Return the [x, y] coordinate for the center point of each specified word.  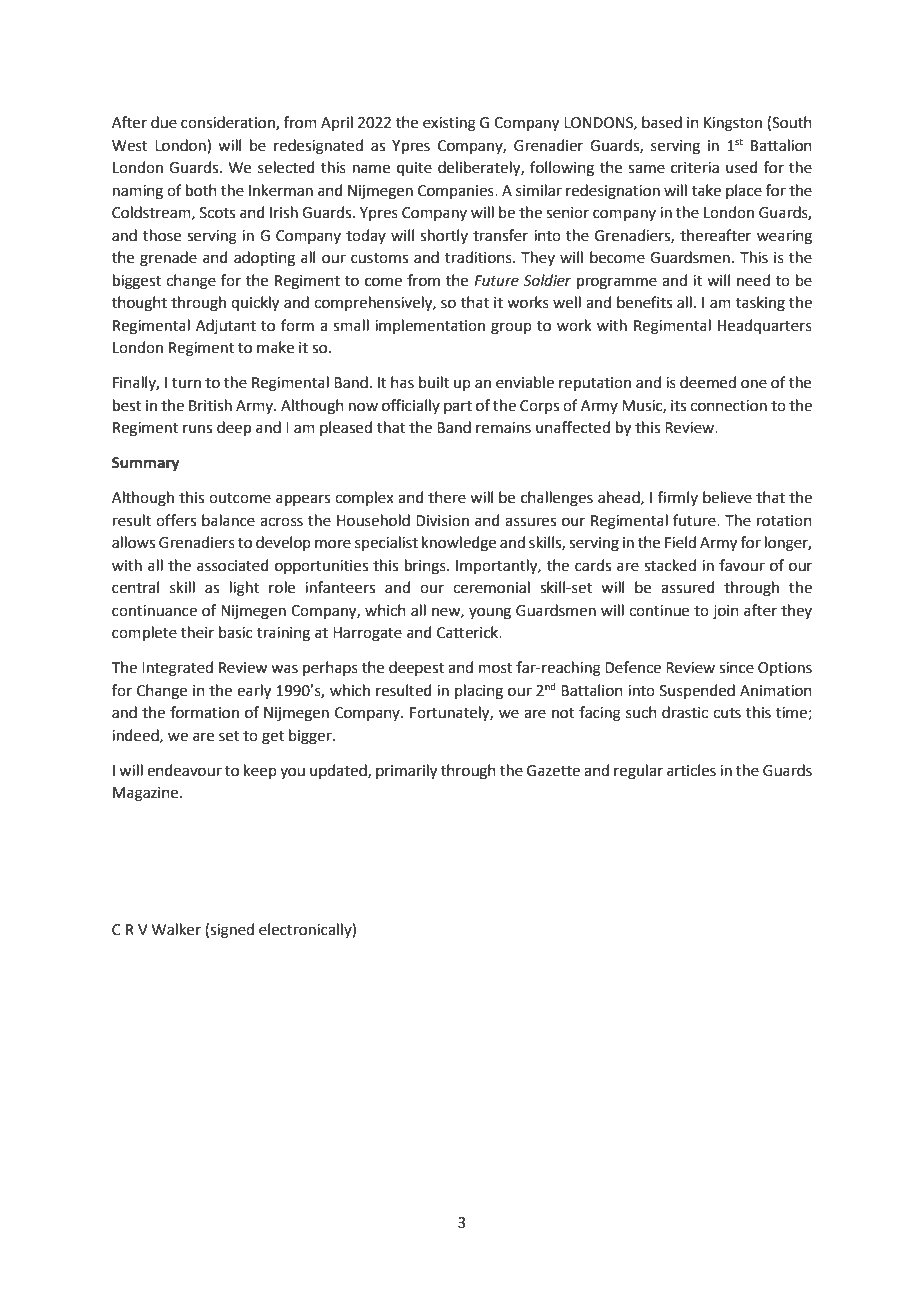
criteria [695, 168]
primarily [406, 772]
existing [449, 124]
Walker [176, 929]
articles [691, 770]
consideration [229, 123]
